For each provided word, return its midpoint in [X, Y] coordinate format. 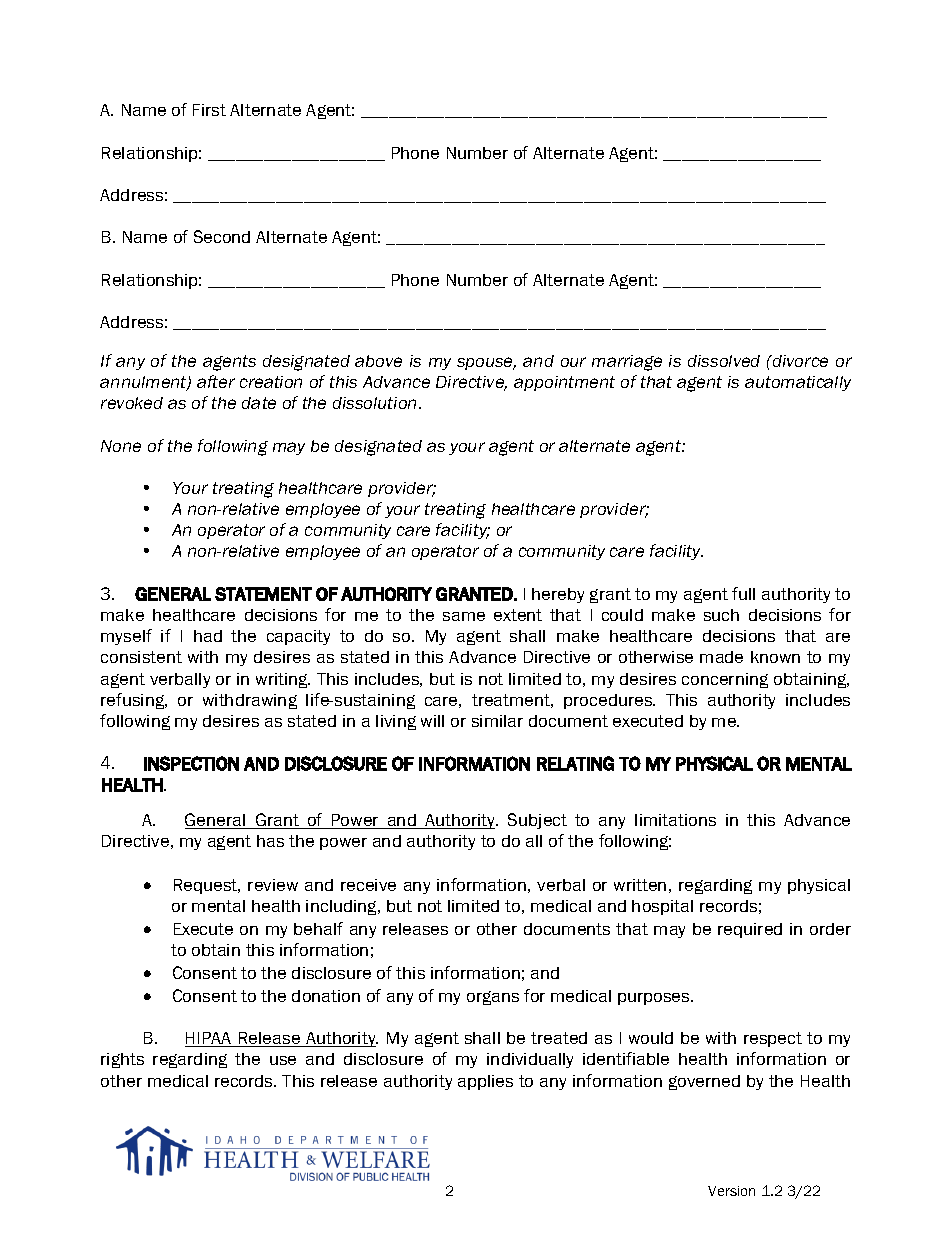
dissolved [724, 361]
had [208, 636]
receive [368, 885]
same [464, 616]
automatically [798, 383]
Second [222, 236]
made [721, 657]
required [750, 930]
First [209, 110]
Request [207, 886]
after [216, 381]
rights [122, 1060]
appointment [564, 383]
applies [485, 1082]
